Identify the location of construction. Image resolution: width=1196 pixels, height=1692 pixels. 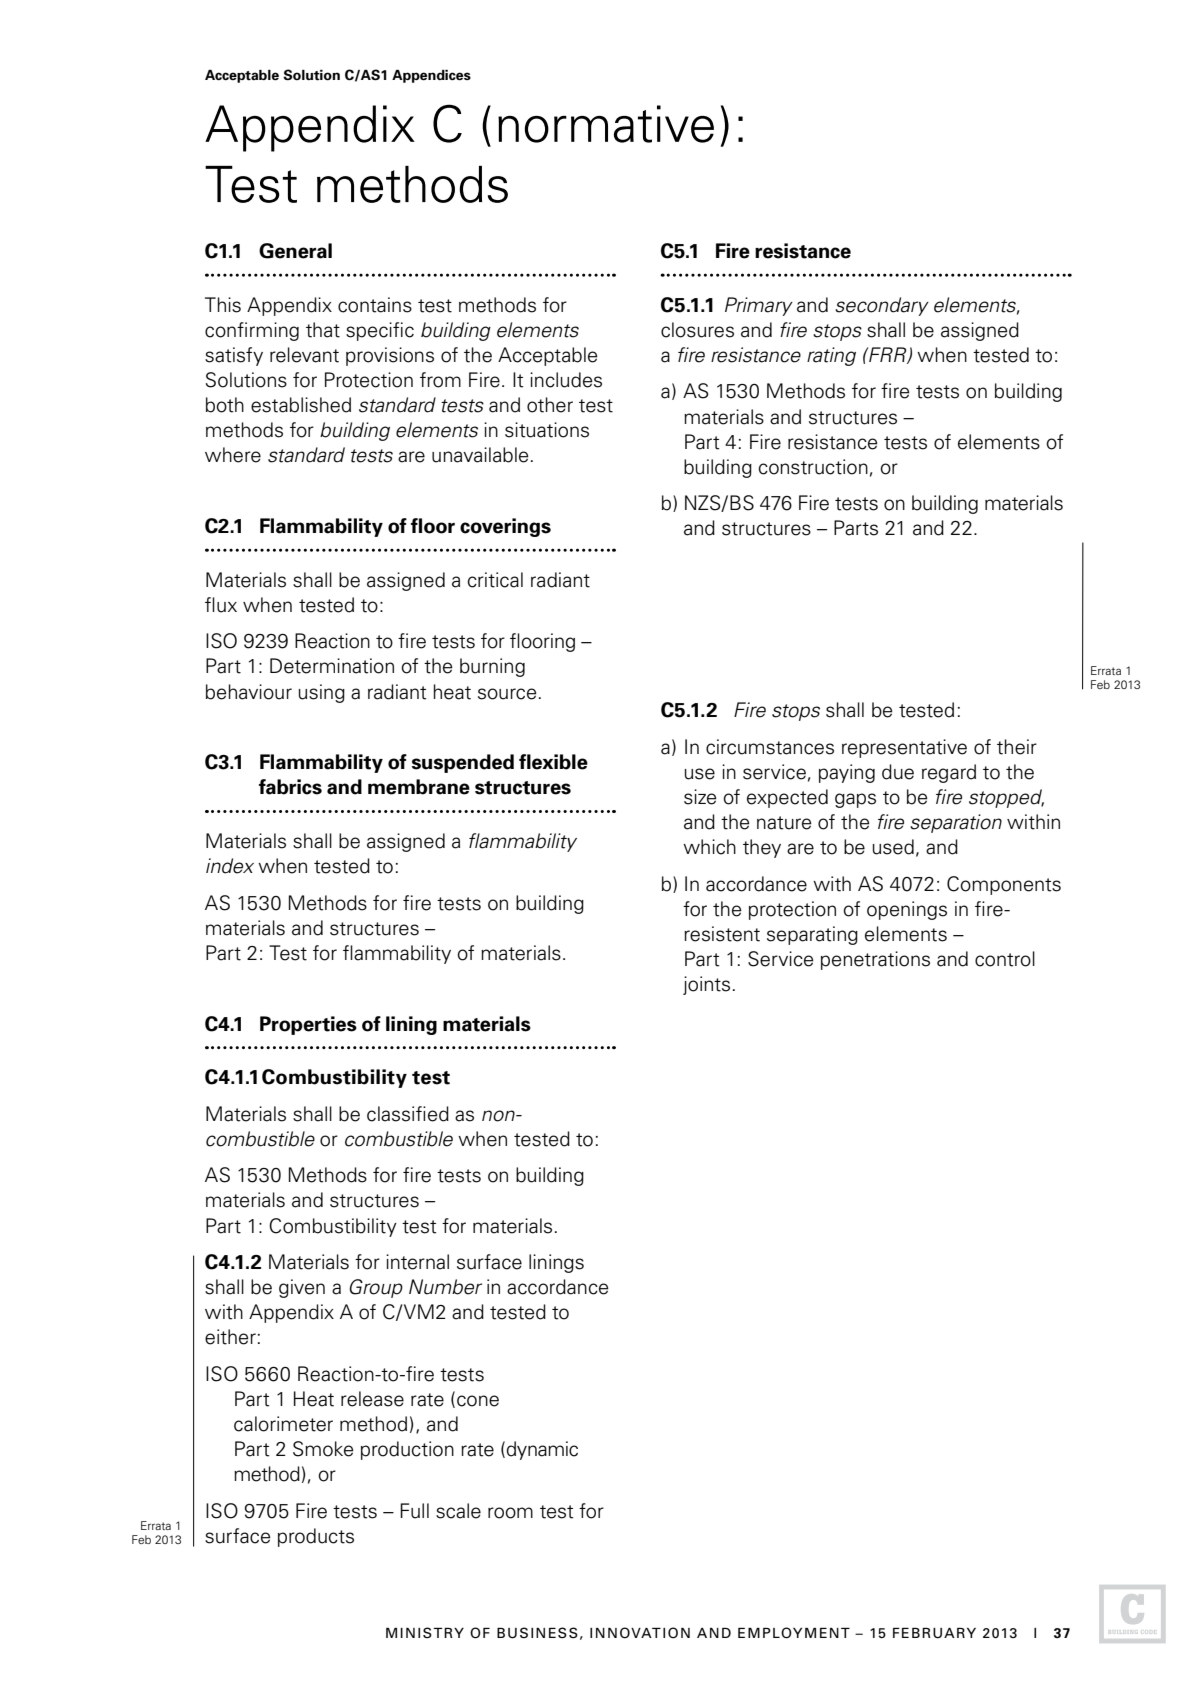
(813, 467).
